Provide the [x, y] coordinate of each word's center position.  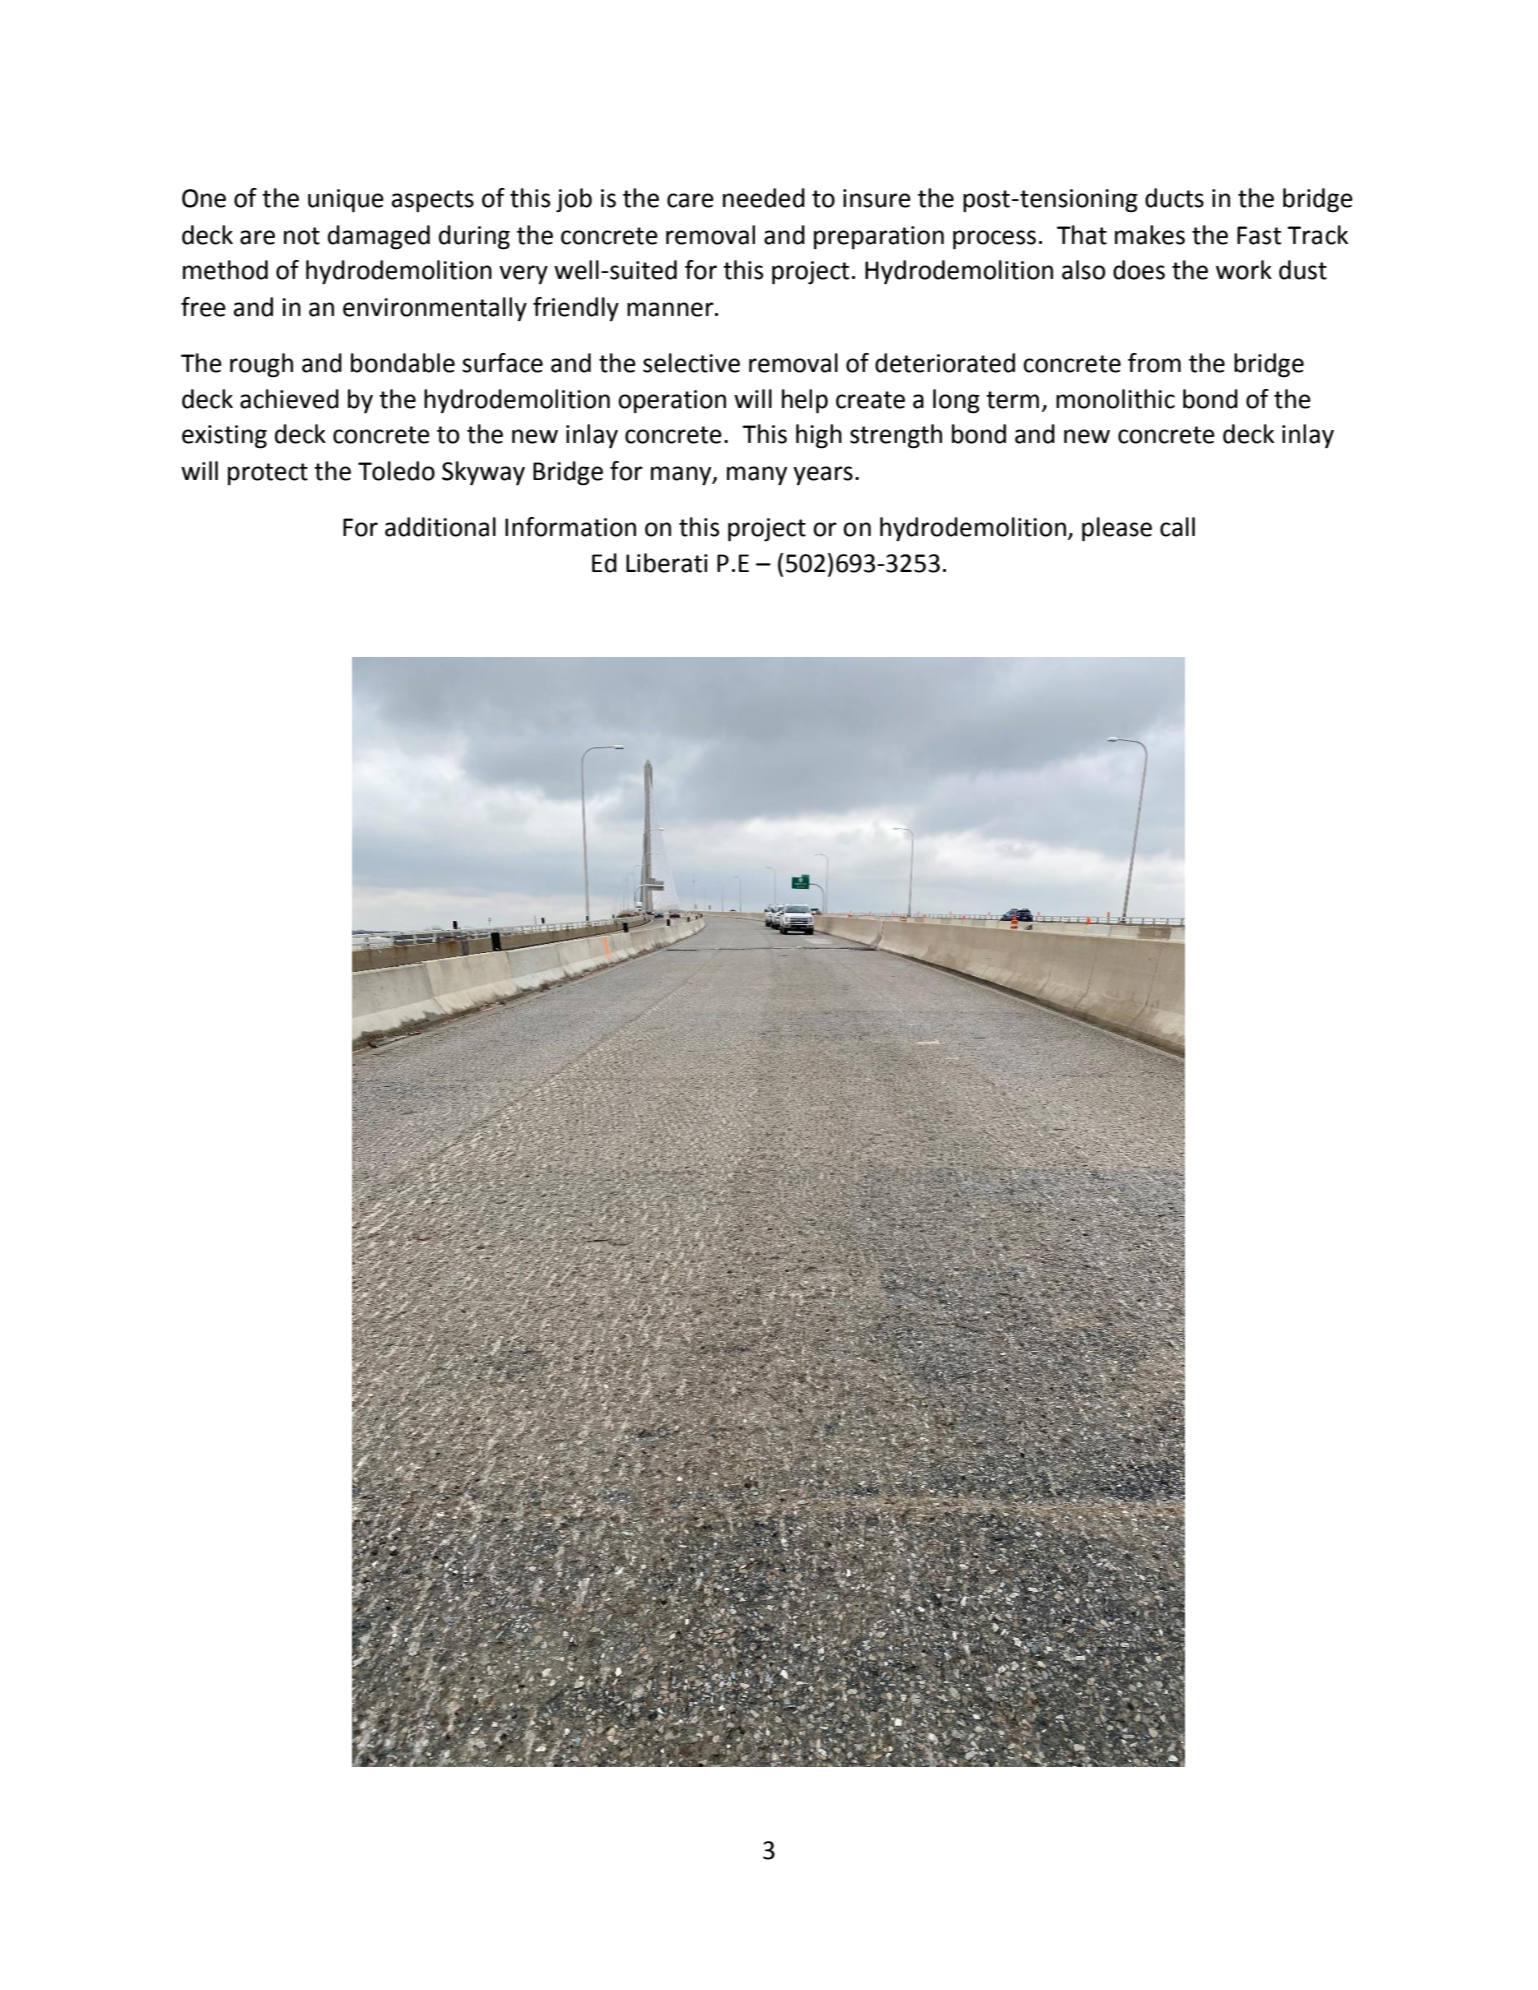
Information [570, 527]
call [1177, 527]
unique [346, 201]
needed [764, 198]
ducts [1174, 198]
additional [440, 527]
